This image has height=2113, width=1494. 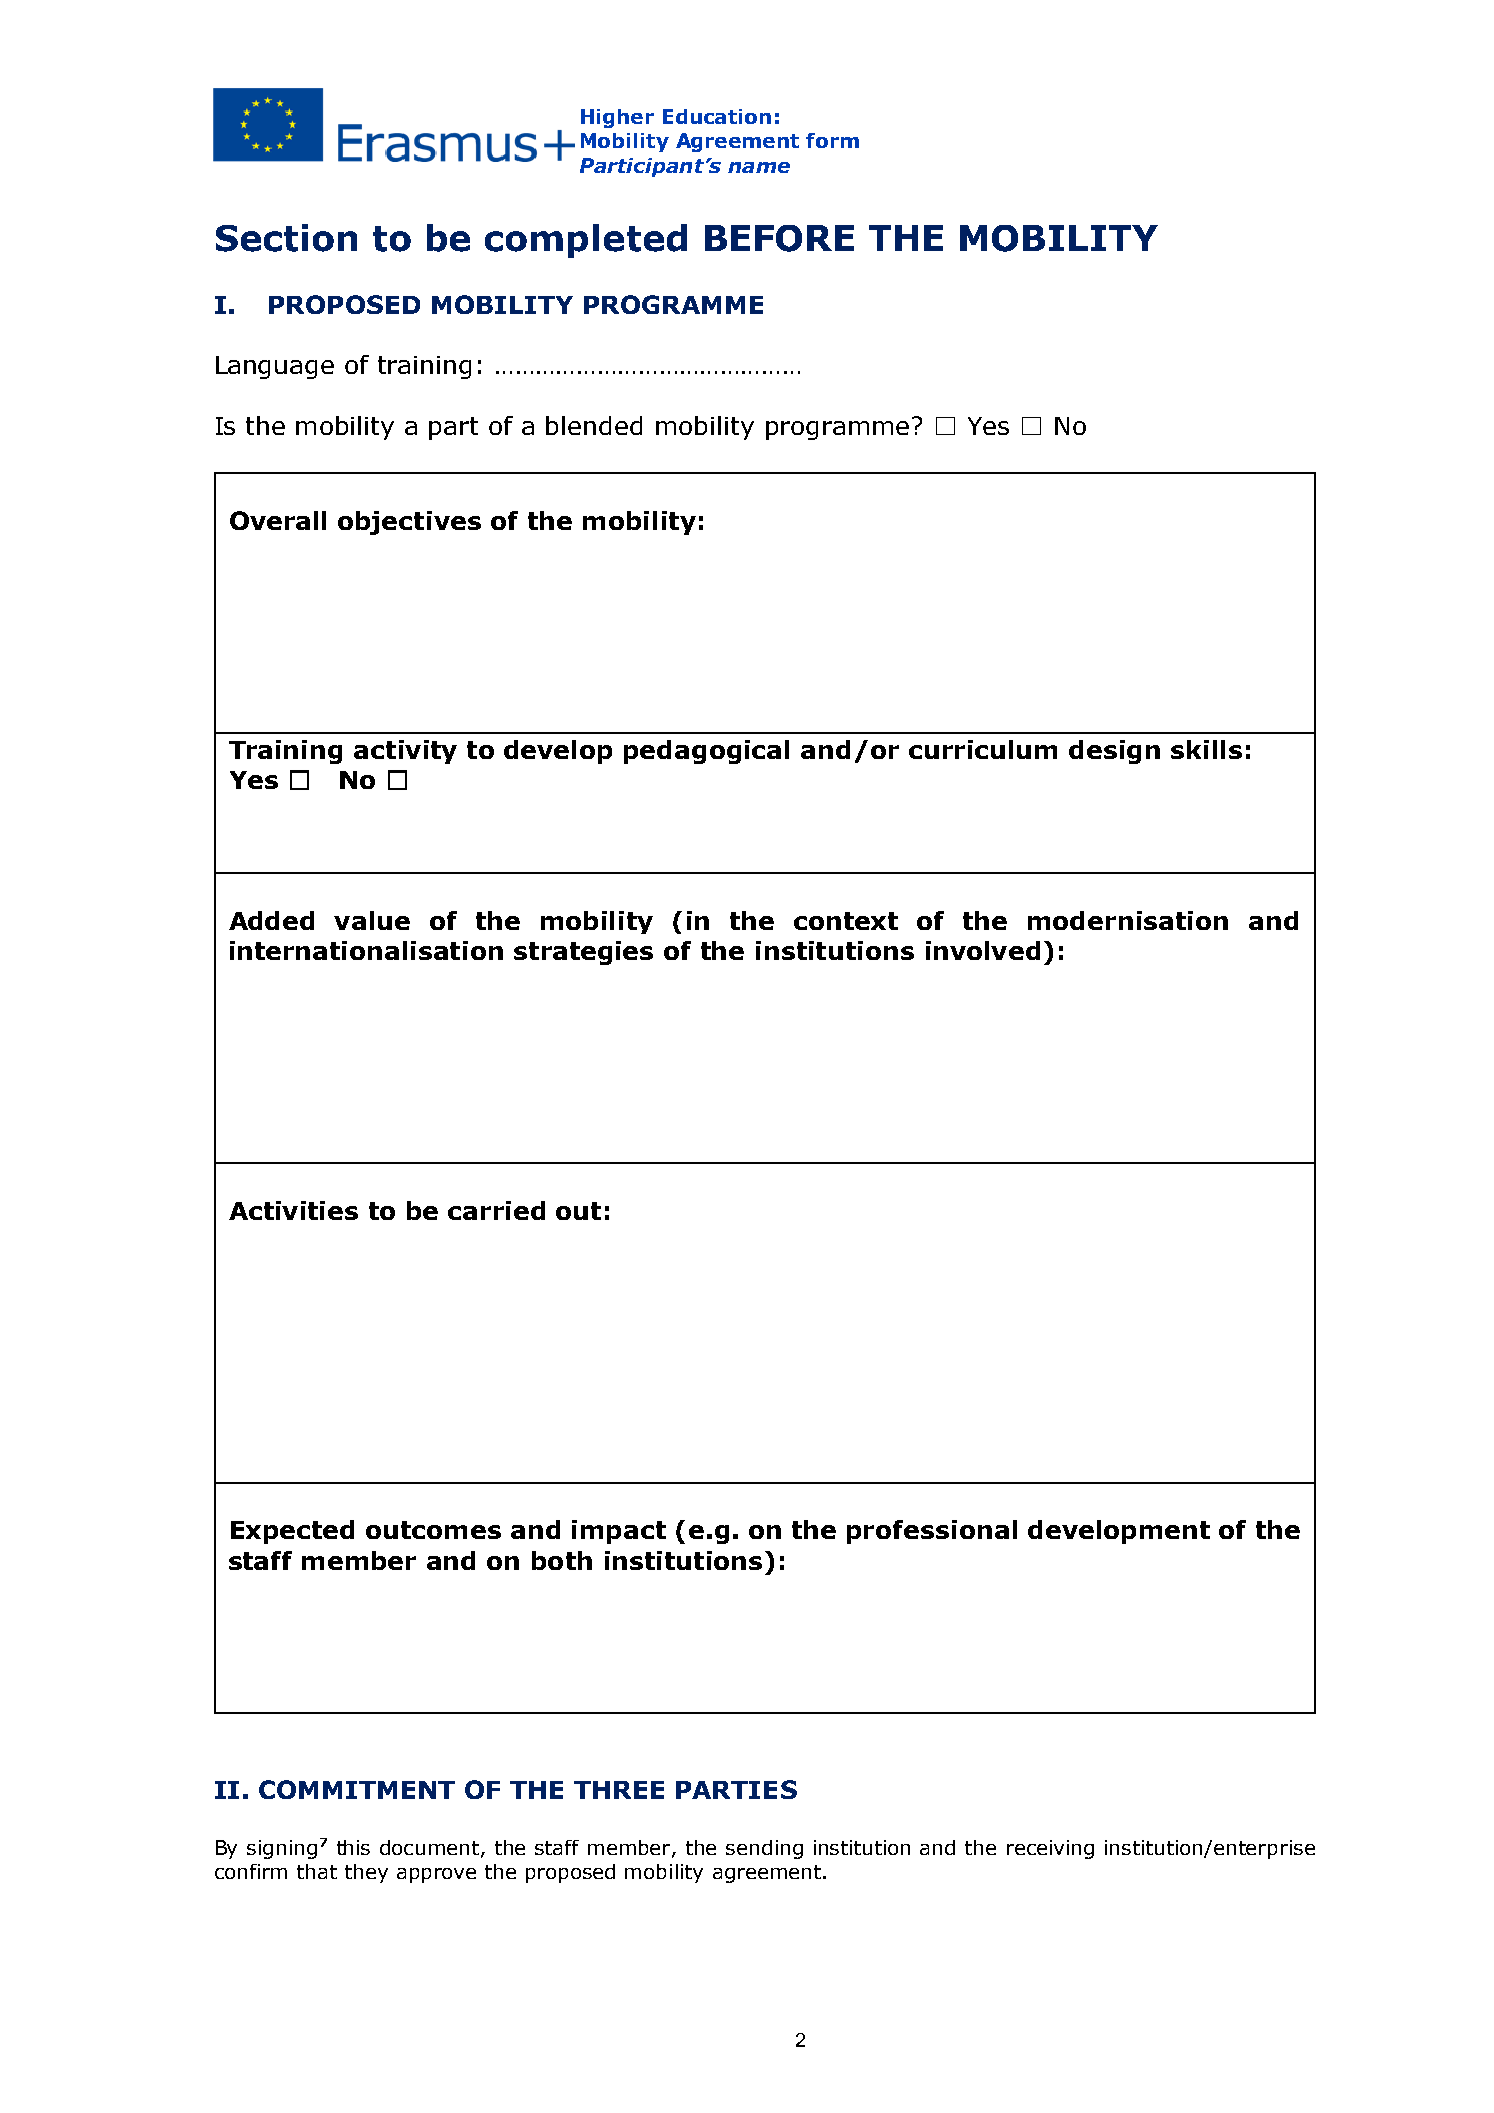 What do you see at coordinates (293, 1210) in the image?
I see `Activities` at bounding box center [293, 1210].
